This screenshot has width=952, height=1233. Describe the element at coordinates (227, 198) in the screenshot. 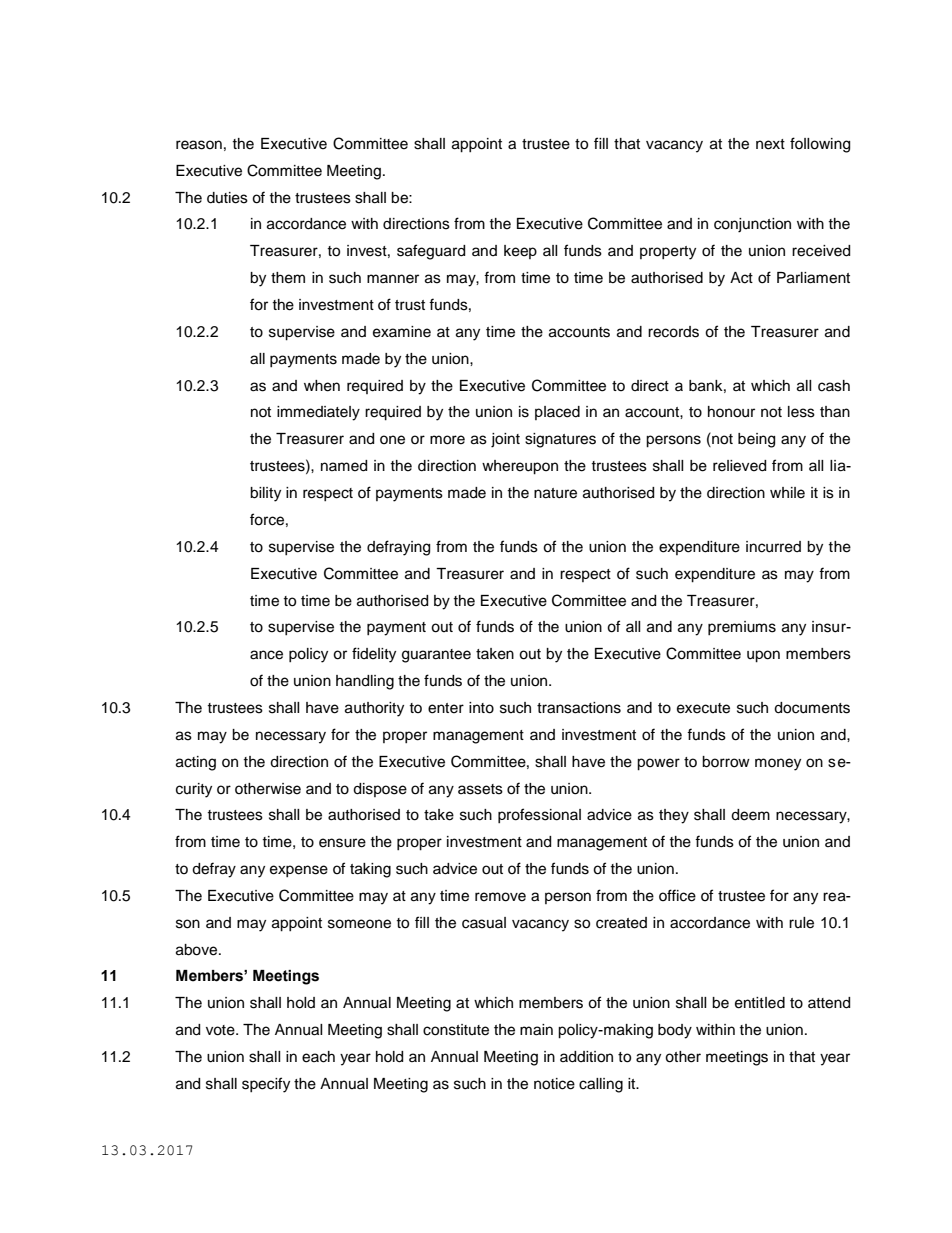

I see `duties` at that location.
